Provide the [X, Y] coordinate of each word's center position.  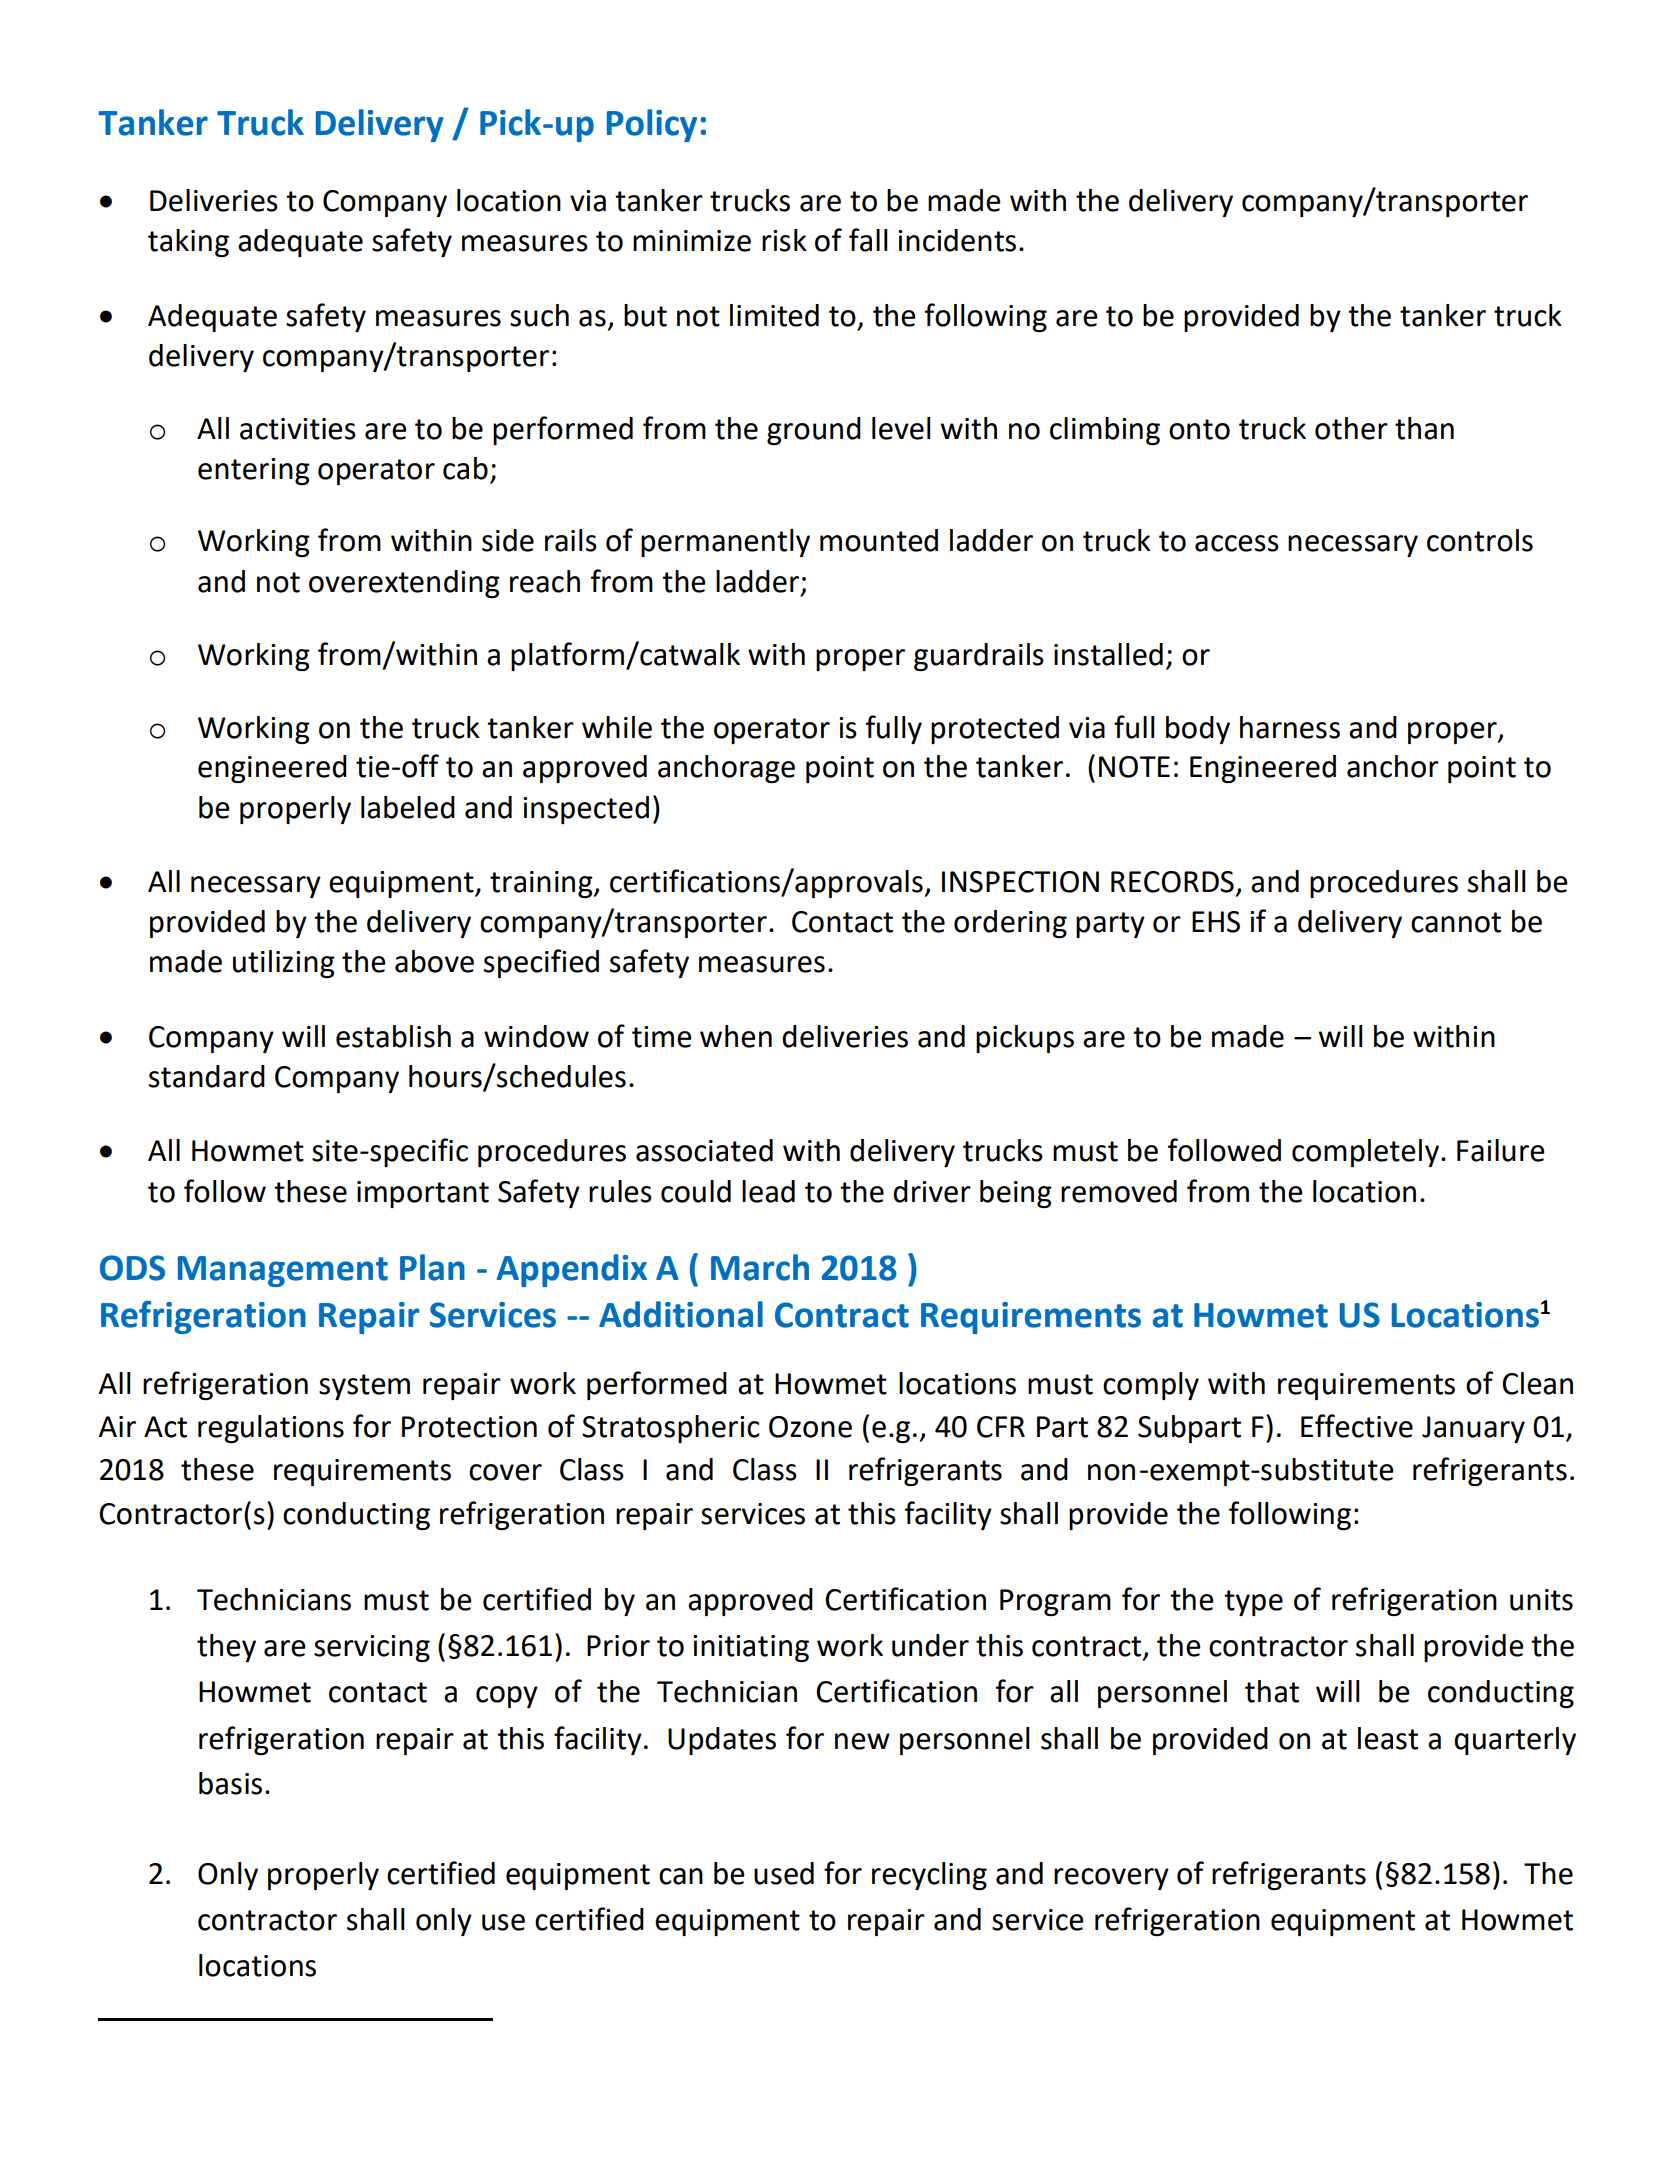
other [1351, 428]
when [736, 1036]
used [784, 1873]
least [1388, 1738]
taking [188, 243]
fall [868, 240]
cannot [1456, 922]
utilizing [284, 964]
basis [230, 1783]
